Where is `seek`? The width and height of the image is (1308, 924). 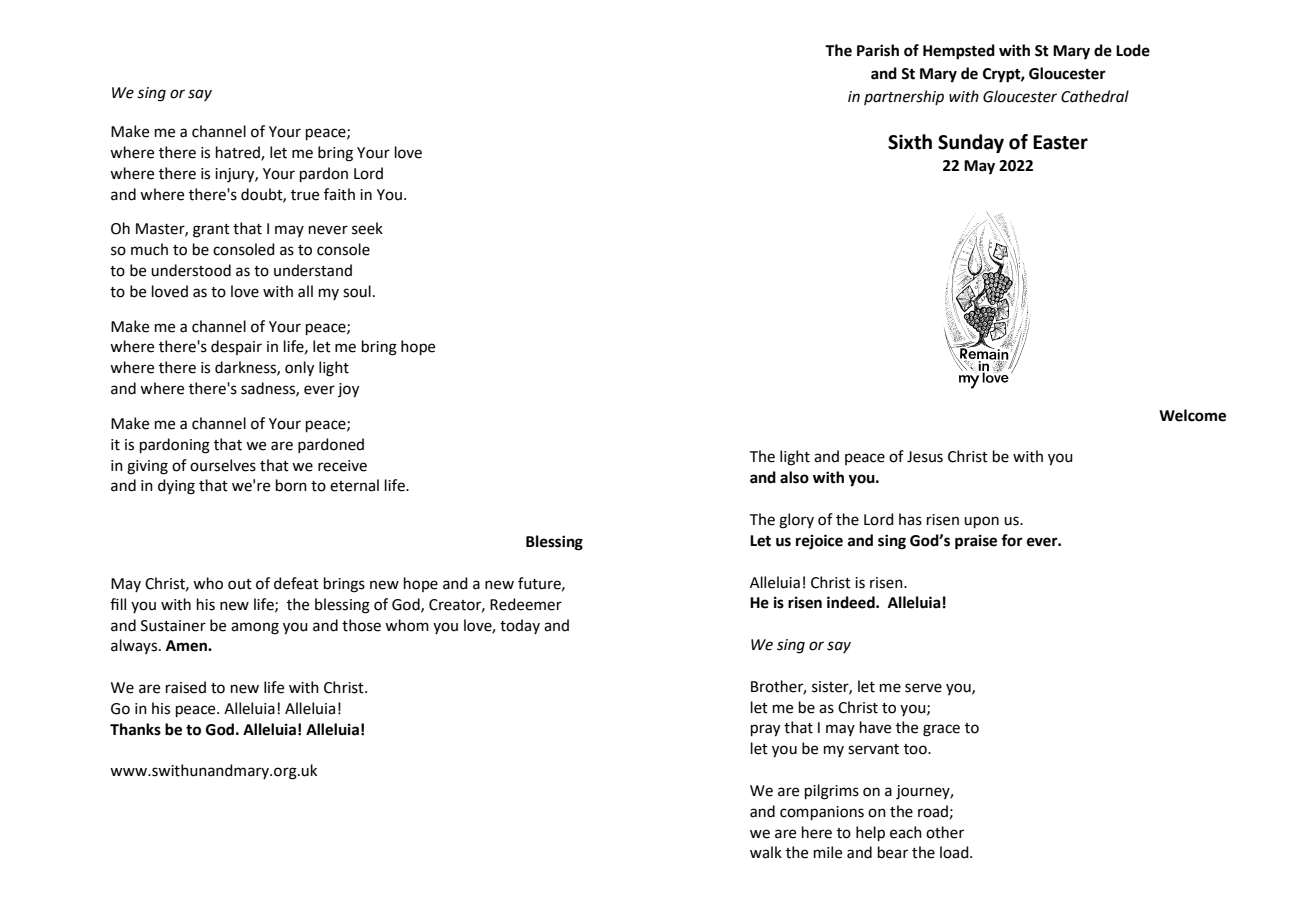 seek is located at coordinates (367, 228).
